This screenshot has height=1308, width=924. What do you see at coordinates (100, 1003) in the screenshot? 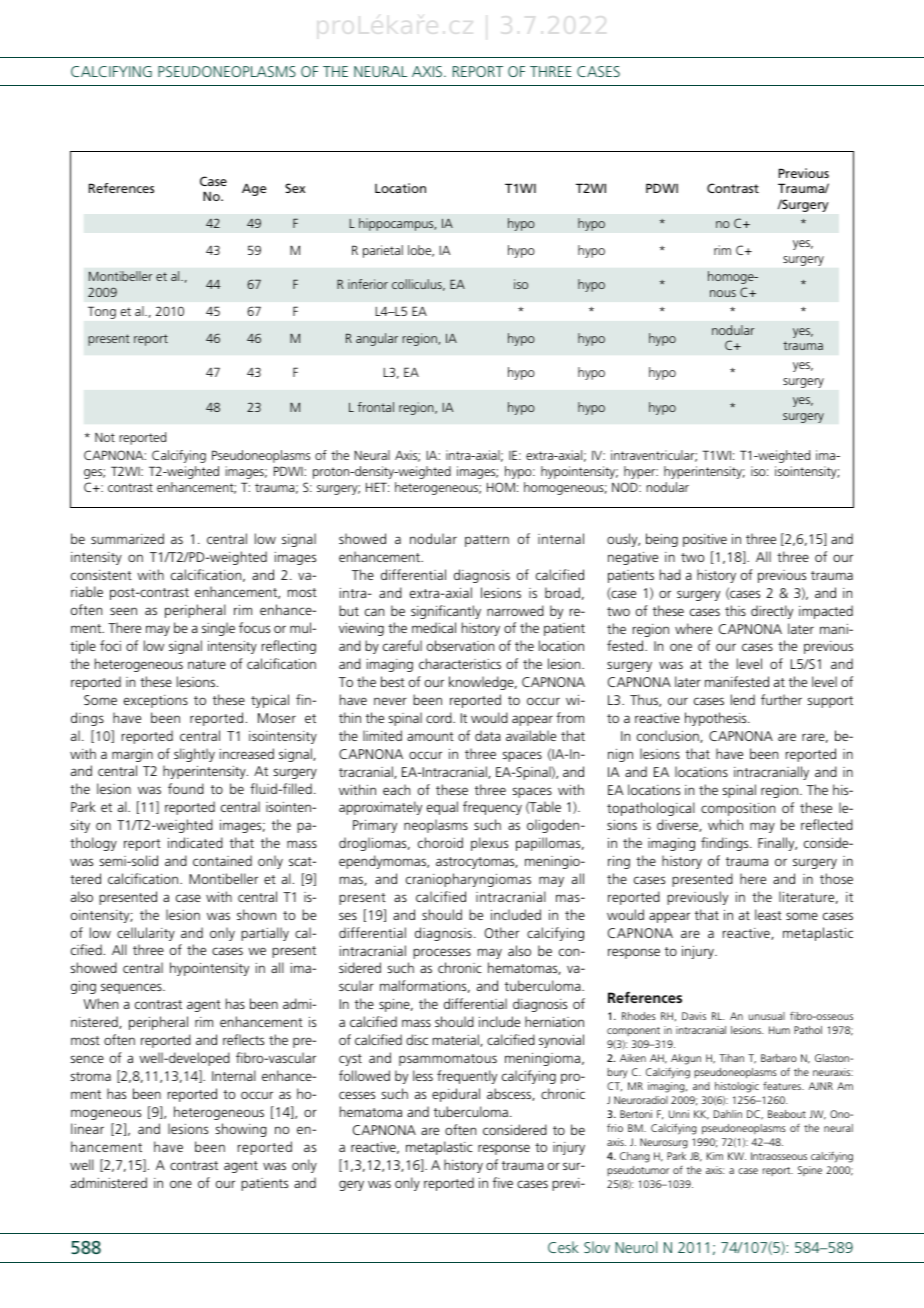
I see `When` at bounding box center [100, 1003].
